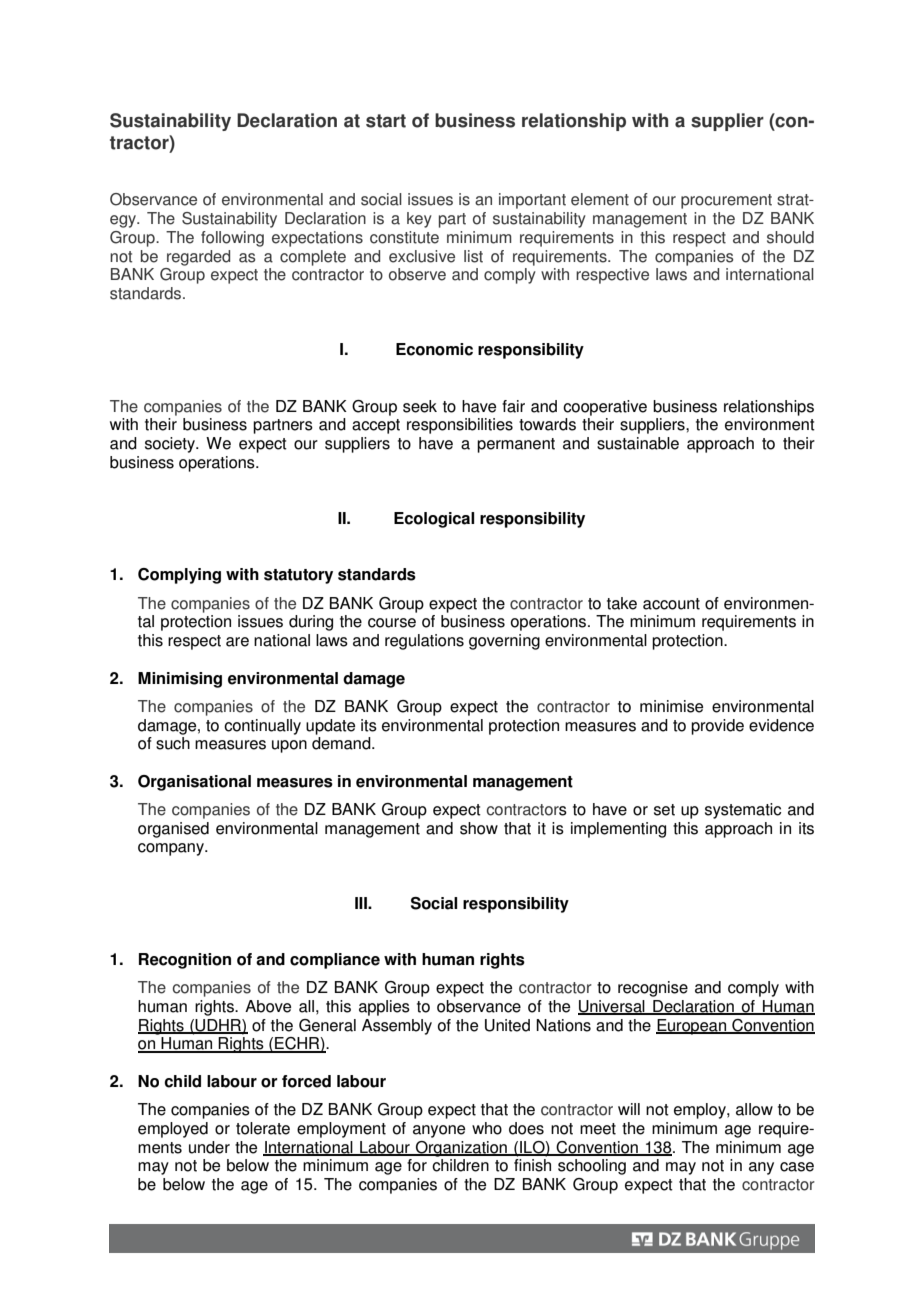  Describe the element at coordinates (504, 642) in the document. I see `governing` at that location.
